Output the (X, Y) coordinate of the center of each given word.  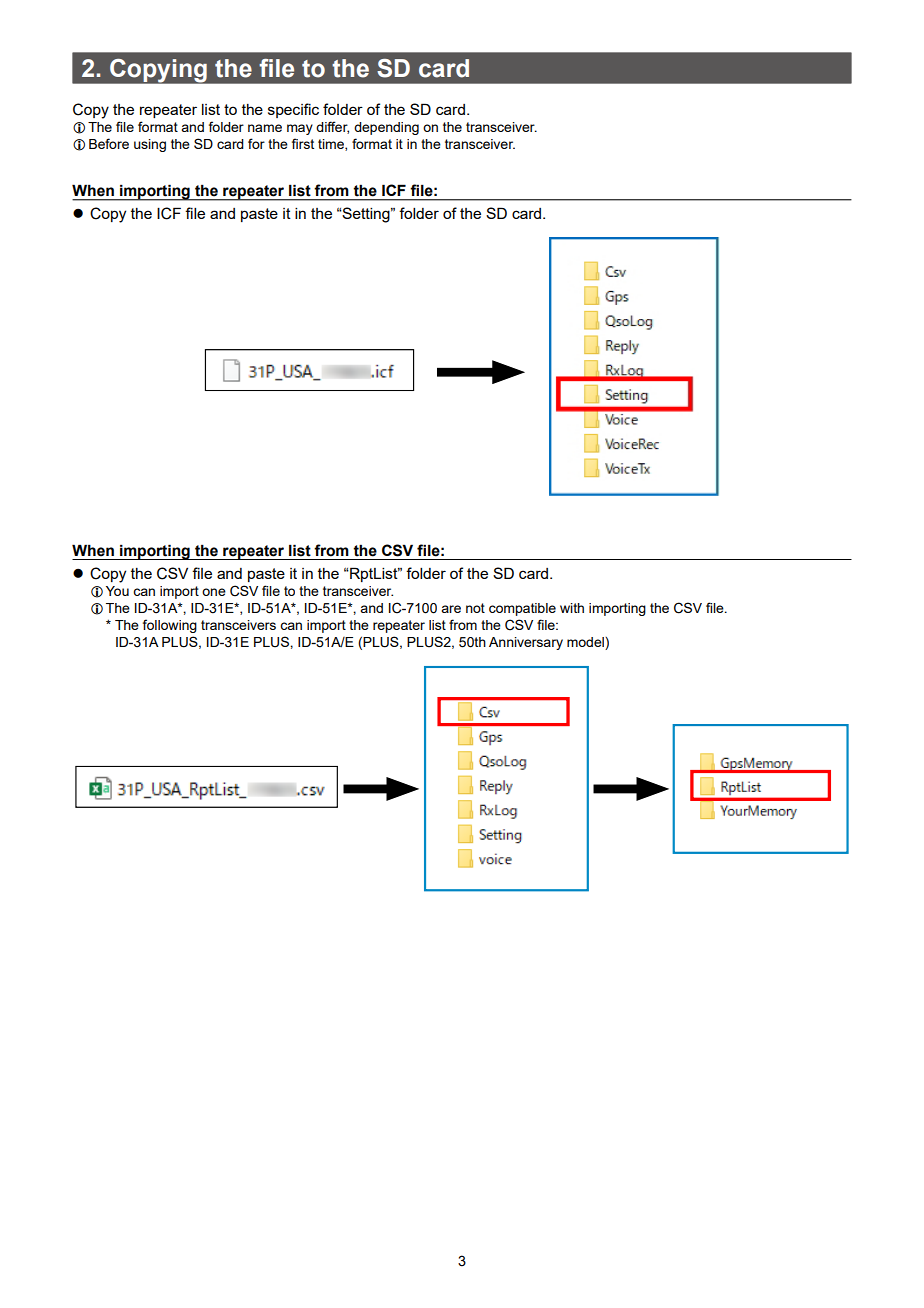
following (170, 626)
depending (386, 128)
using (150, 145)
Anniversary (526, 643)
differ (332, 127)
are (451, 609)
